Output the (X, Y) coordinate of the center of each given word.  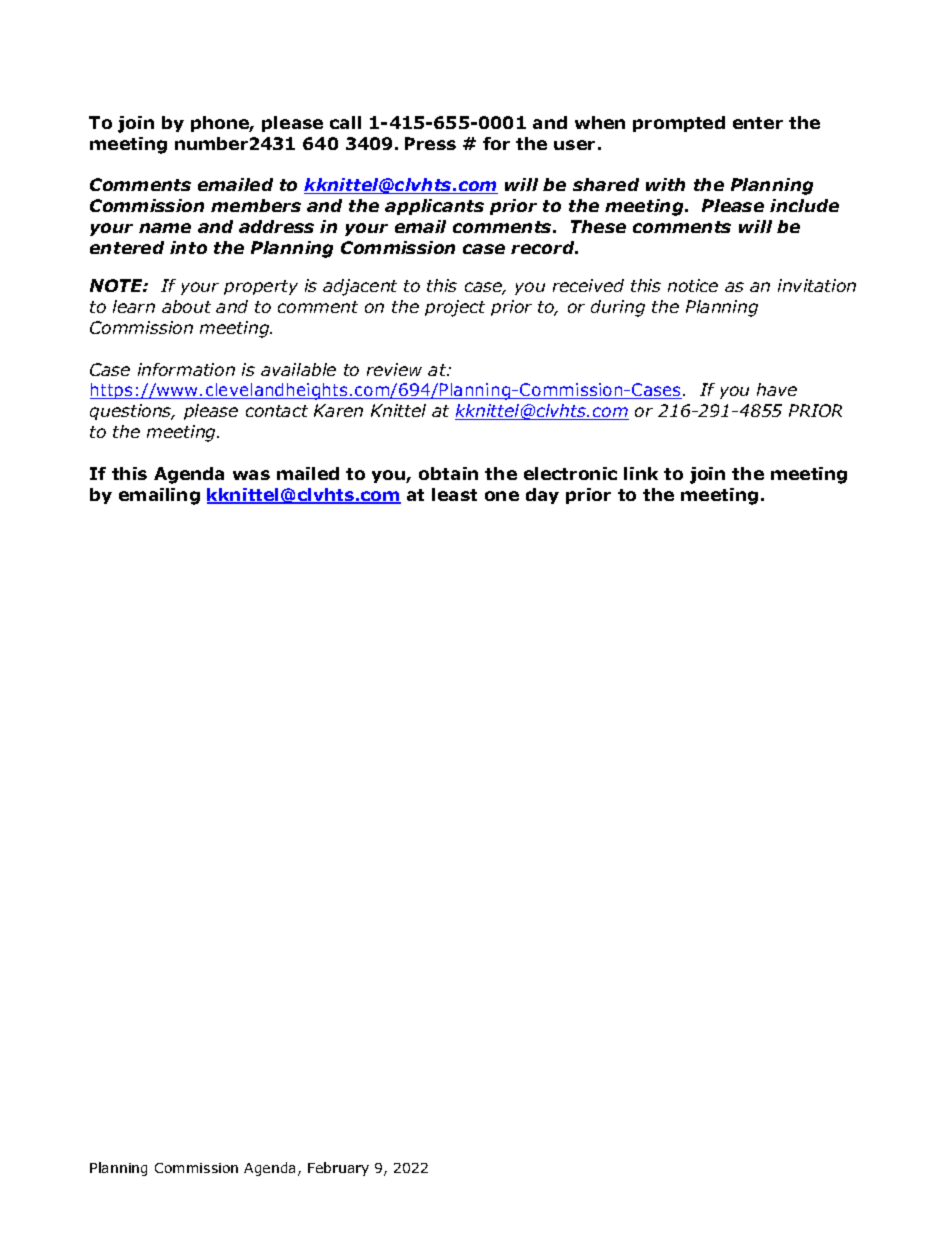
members (256, 205)
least (454, 494)
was (251, 475)
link (641, 473)
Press (430, 143)
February (338, 1169)
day (542, 496)
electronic (570, 473)
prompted (679, 124)
